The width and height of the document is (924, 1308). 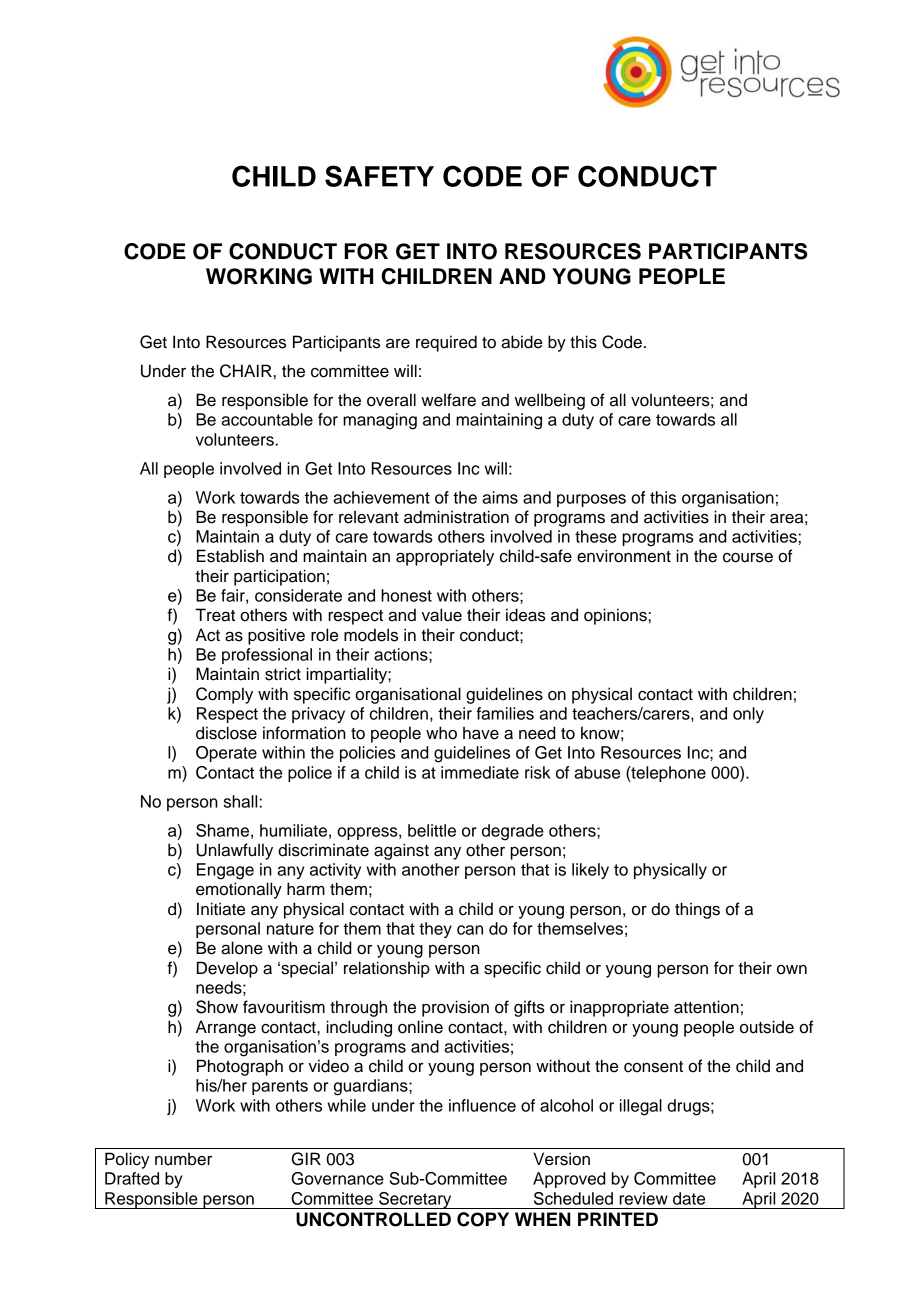 What do you see at coordinates (470, 930) in the document?
I see `can` at bounding box center [470, 930].
